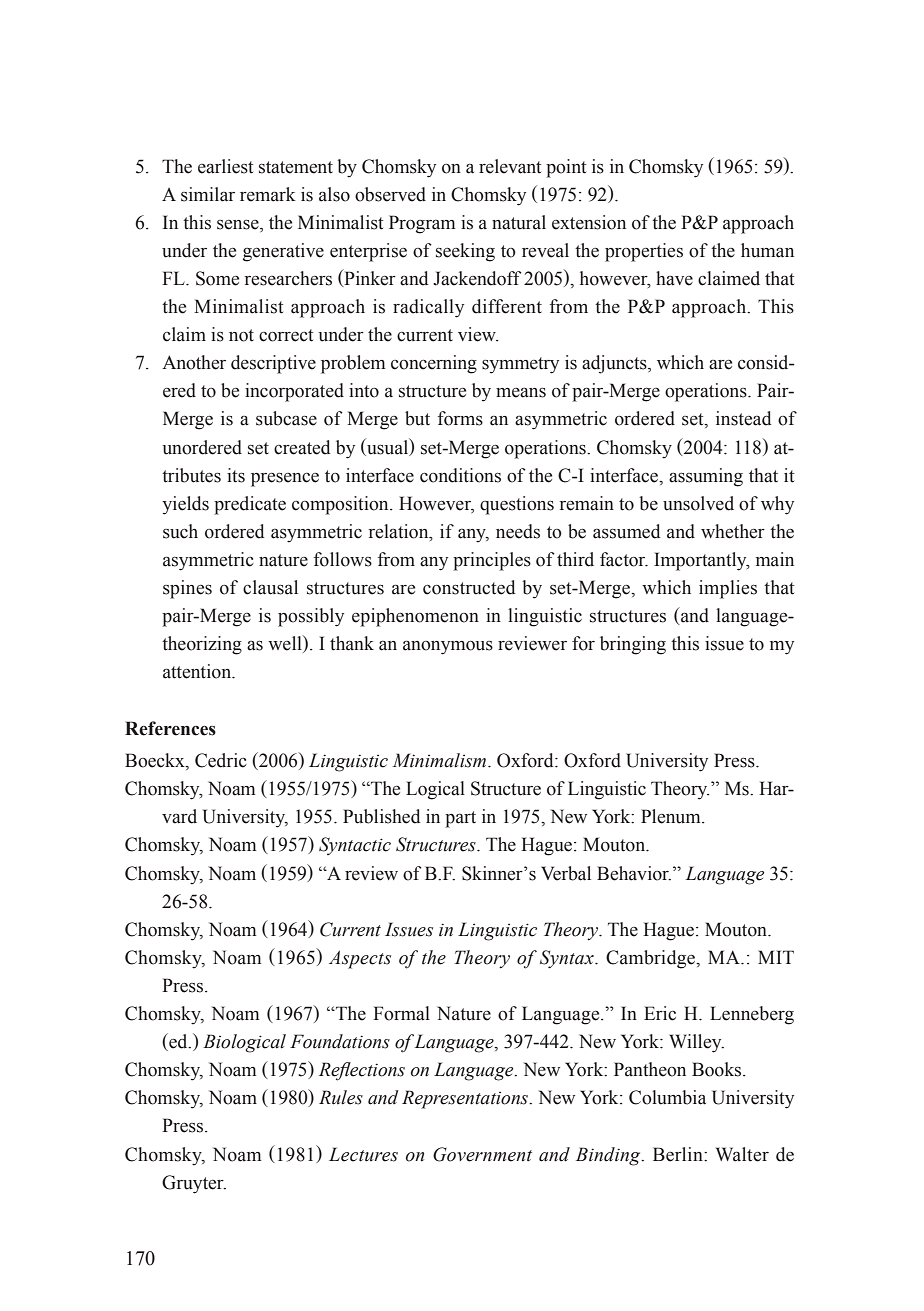  Describe the element at coordinates (448, 647) in the screenshot. I see `anonymous` at that location.
